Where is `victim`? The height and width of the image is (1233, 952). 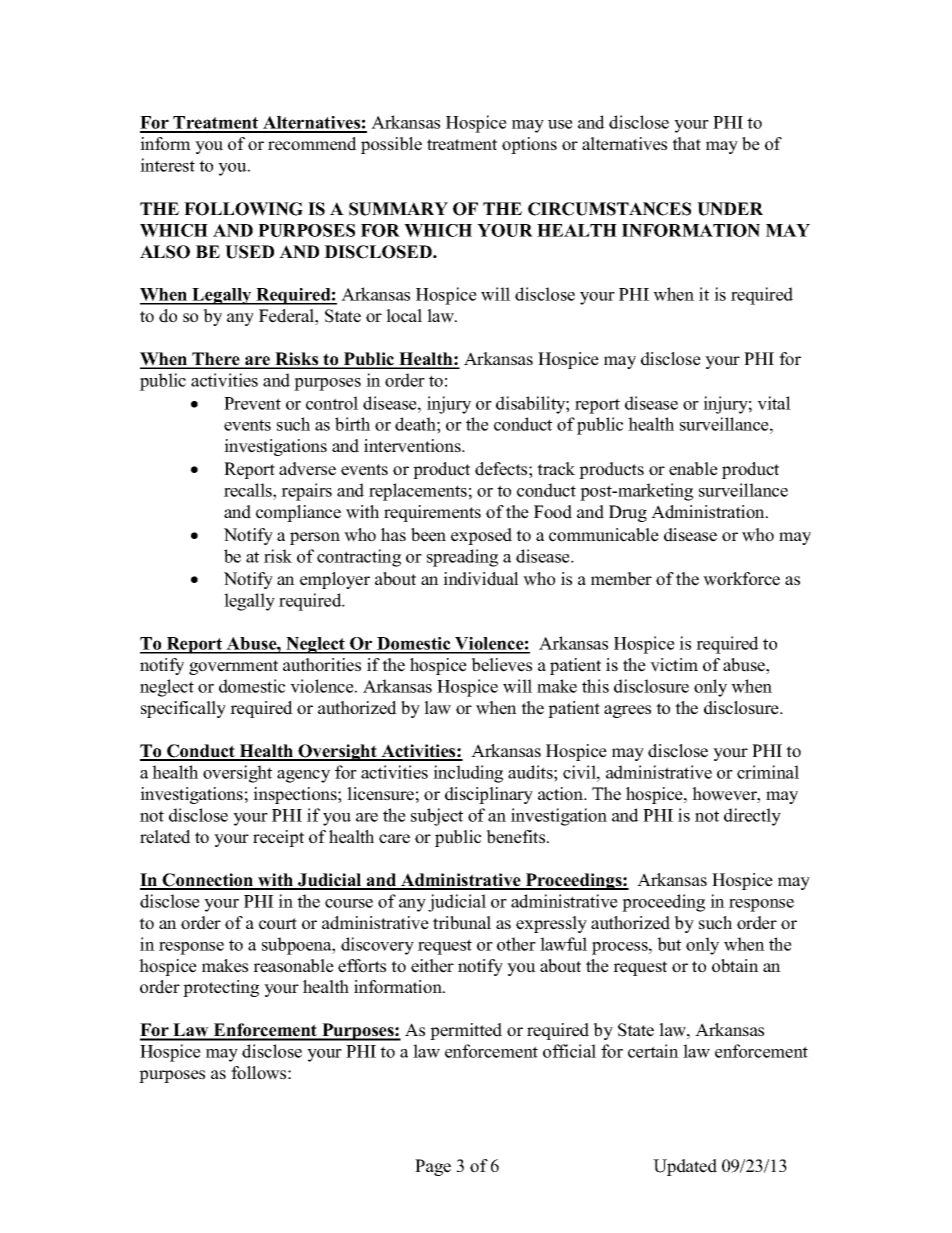 victim is located at coordinates (674, 665).
